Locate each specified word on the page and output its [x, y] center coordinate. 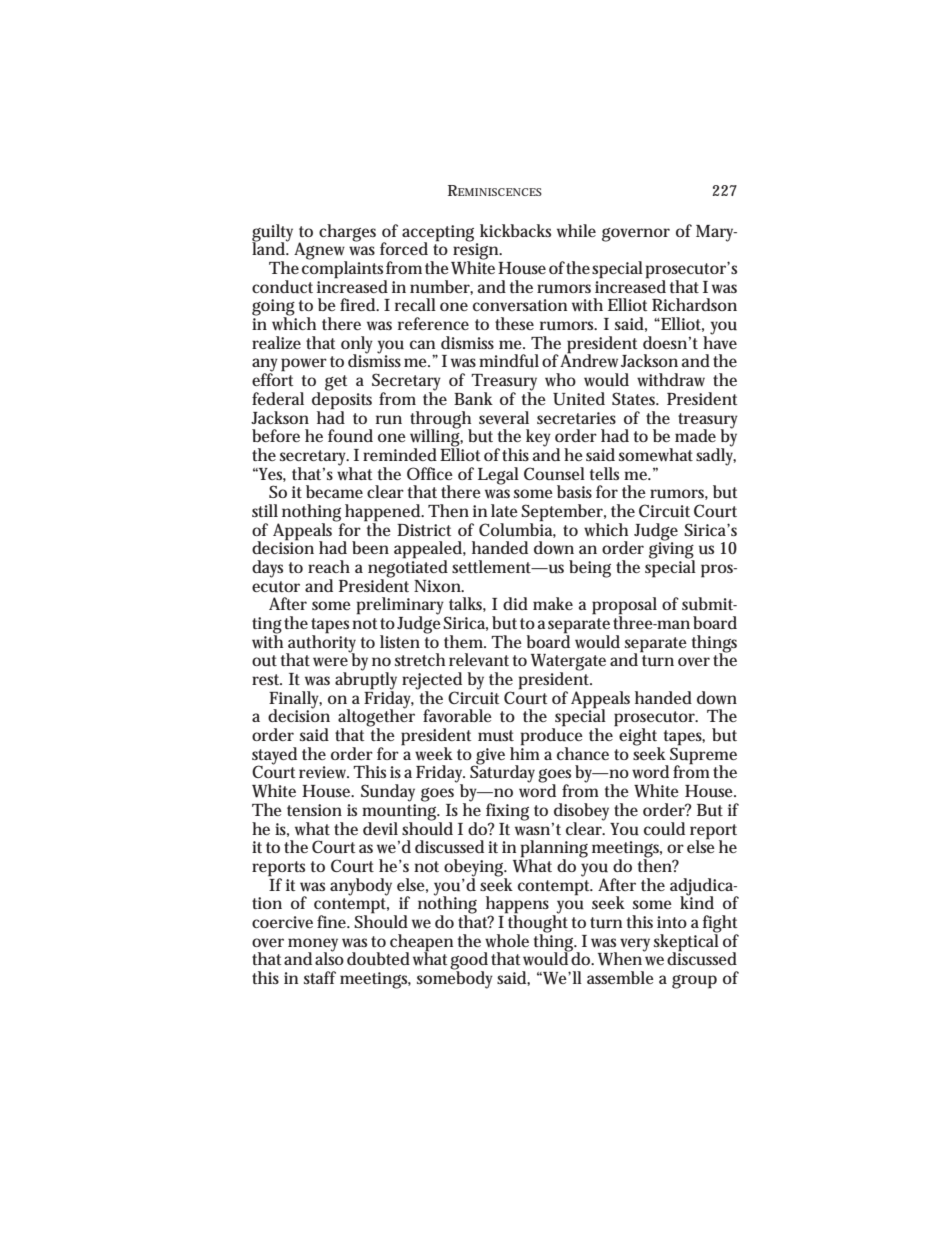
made [695, 435]
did [515, 603]
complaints [344, 270]
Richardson [694, 304]
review [324, 772]
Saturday [504, 773]
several [504, 417]
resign [477, 251]
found [350, 436]
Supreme [703, 755]
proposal [624, 607]
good [469, 962]
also [329, 957]
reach [329, 566]
